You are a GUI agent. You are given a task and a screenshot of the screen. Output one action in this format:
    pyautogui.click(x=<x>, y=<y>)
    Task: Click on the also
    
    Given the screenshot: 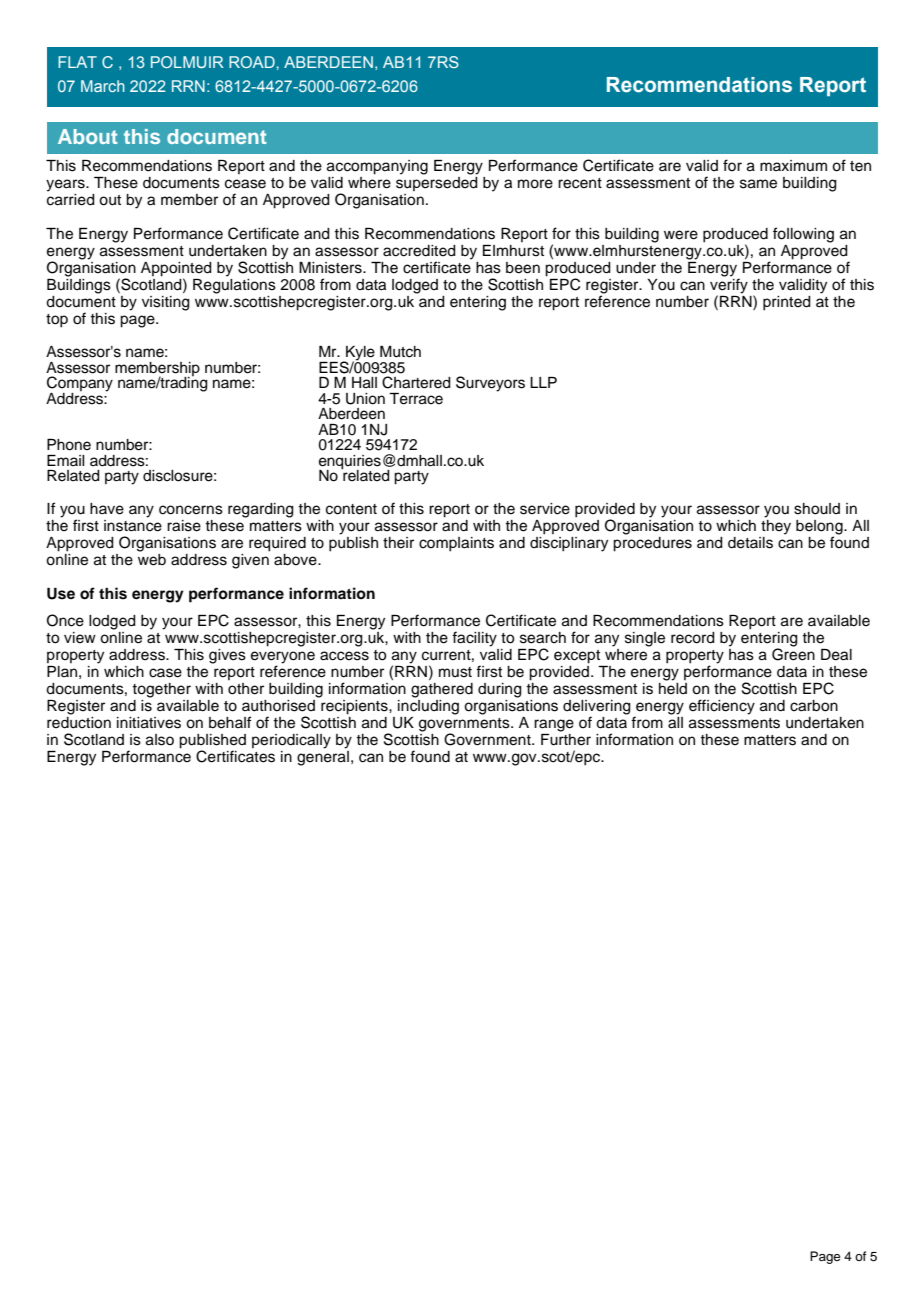 What is the action you would take?
    pyautogui.click(x=160, y=740)
